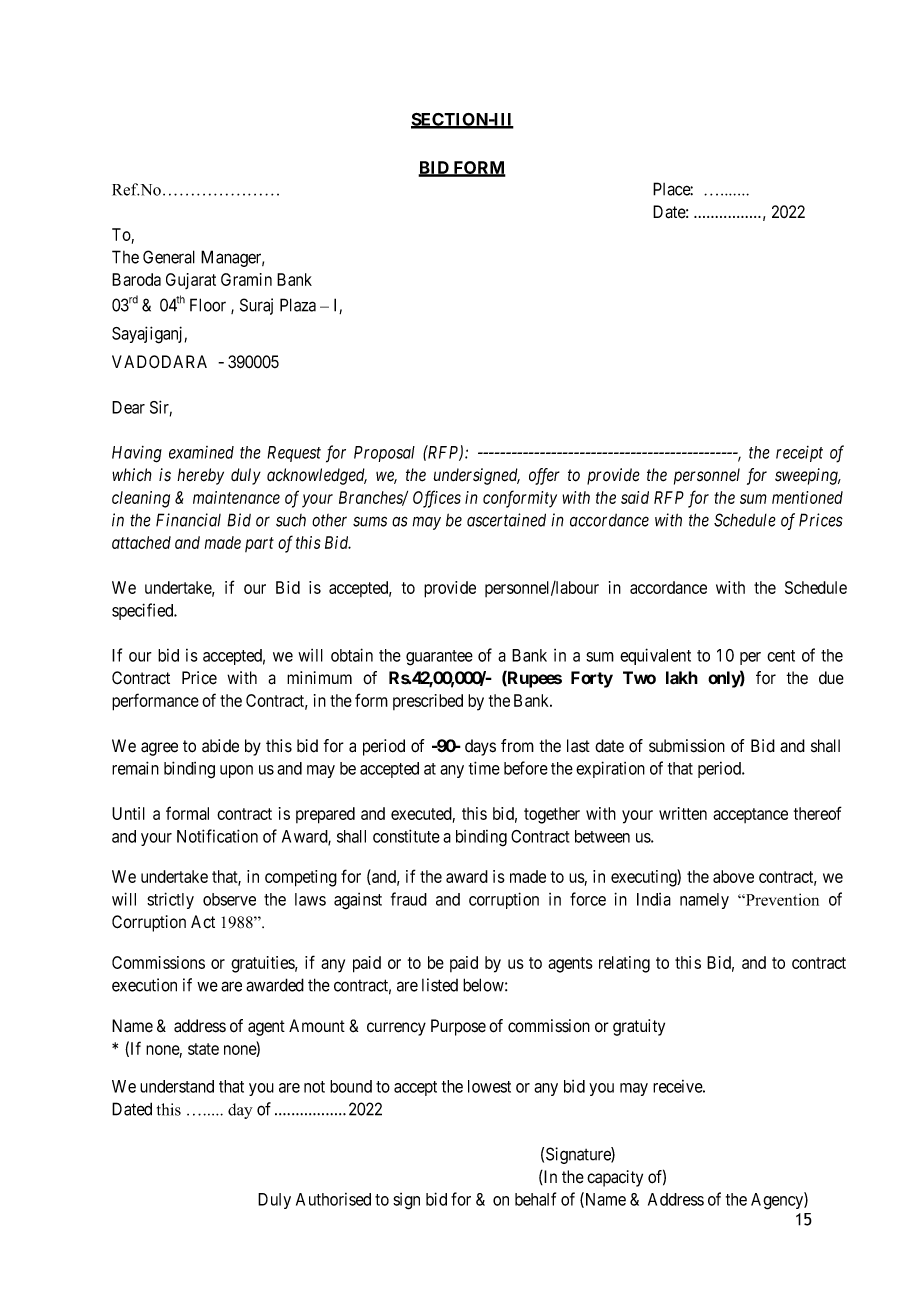 This screenshot has width=924, height=1307. What do you see at coordinates (440, 985) in the screenshot?
I see `listed` at bounding box center [440, 985].
